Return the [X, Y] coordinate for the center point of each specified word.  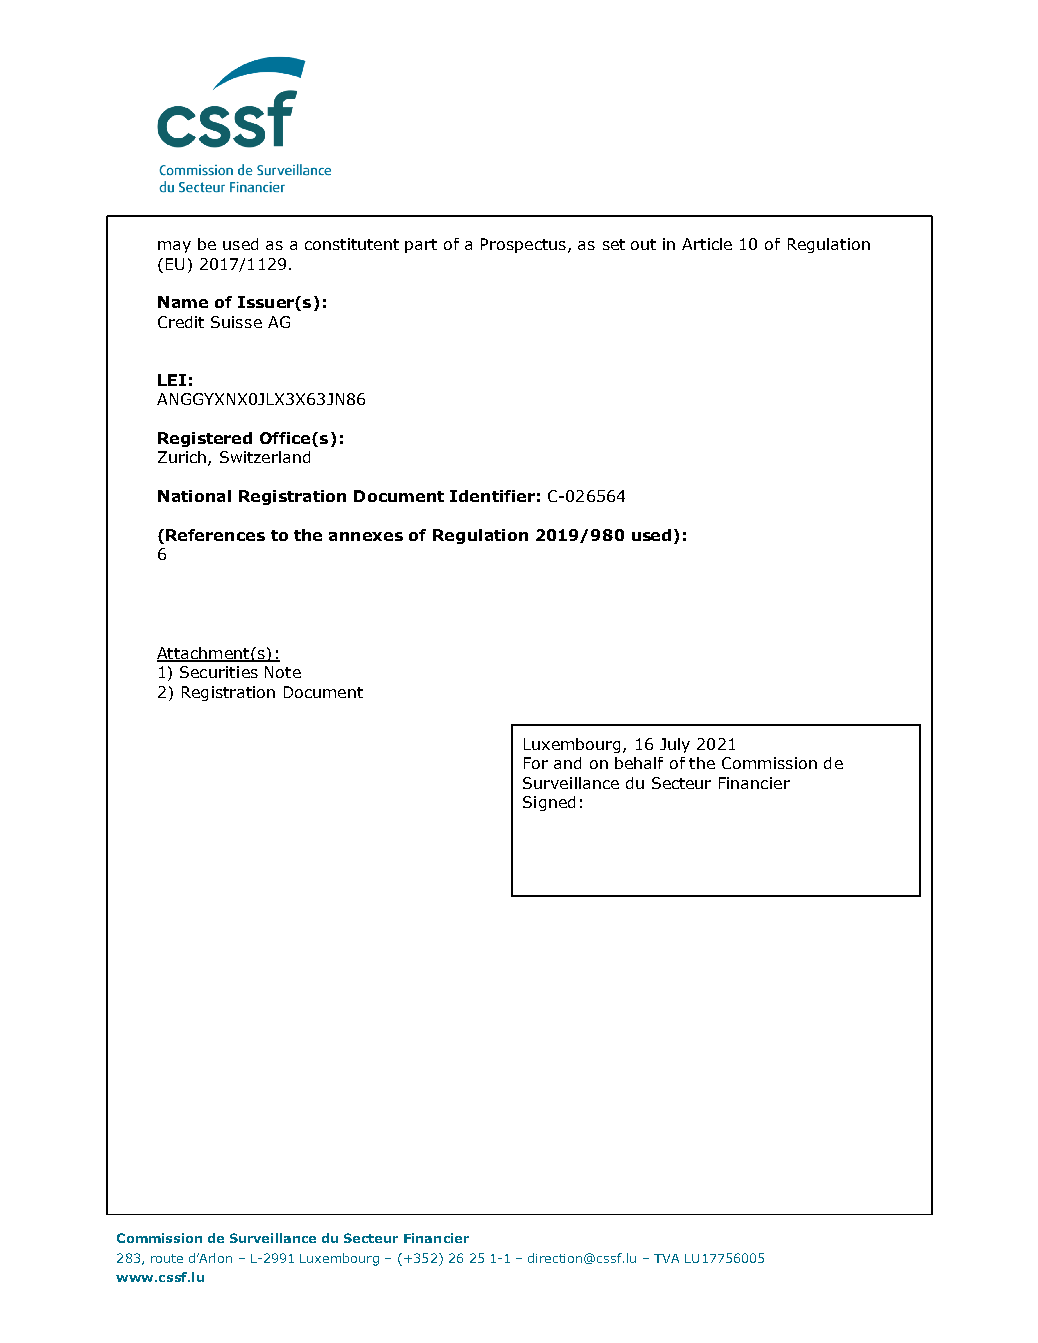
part [421, 246]
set [614, 244]
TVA [666, 1258]
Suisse [236, 322]
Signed [549, 803]
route [167, 1258]
